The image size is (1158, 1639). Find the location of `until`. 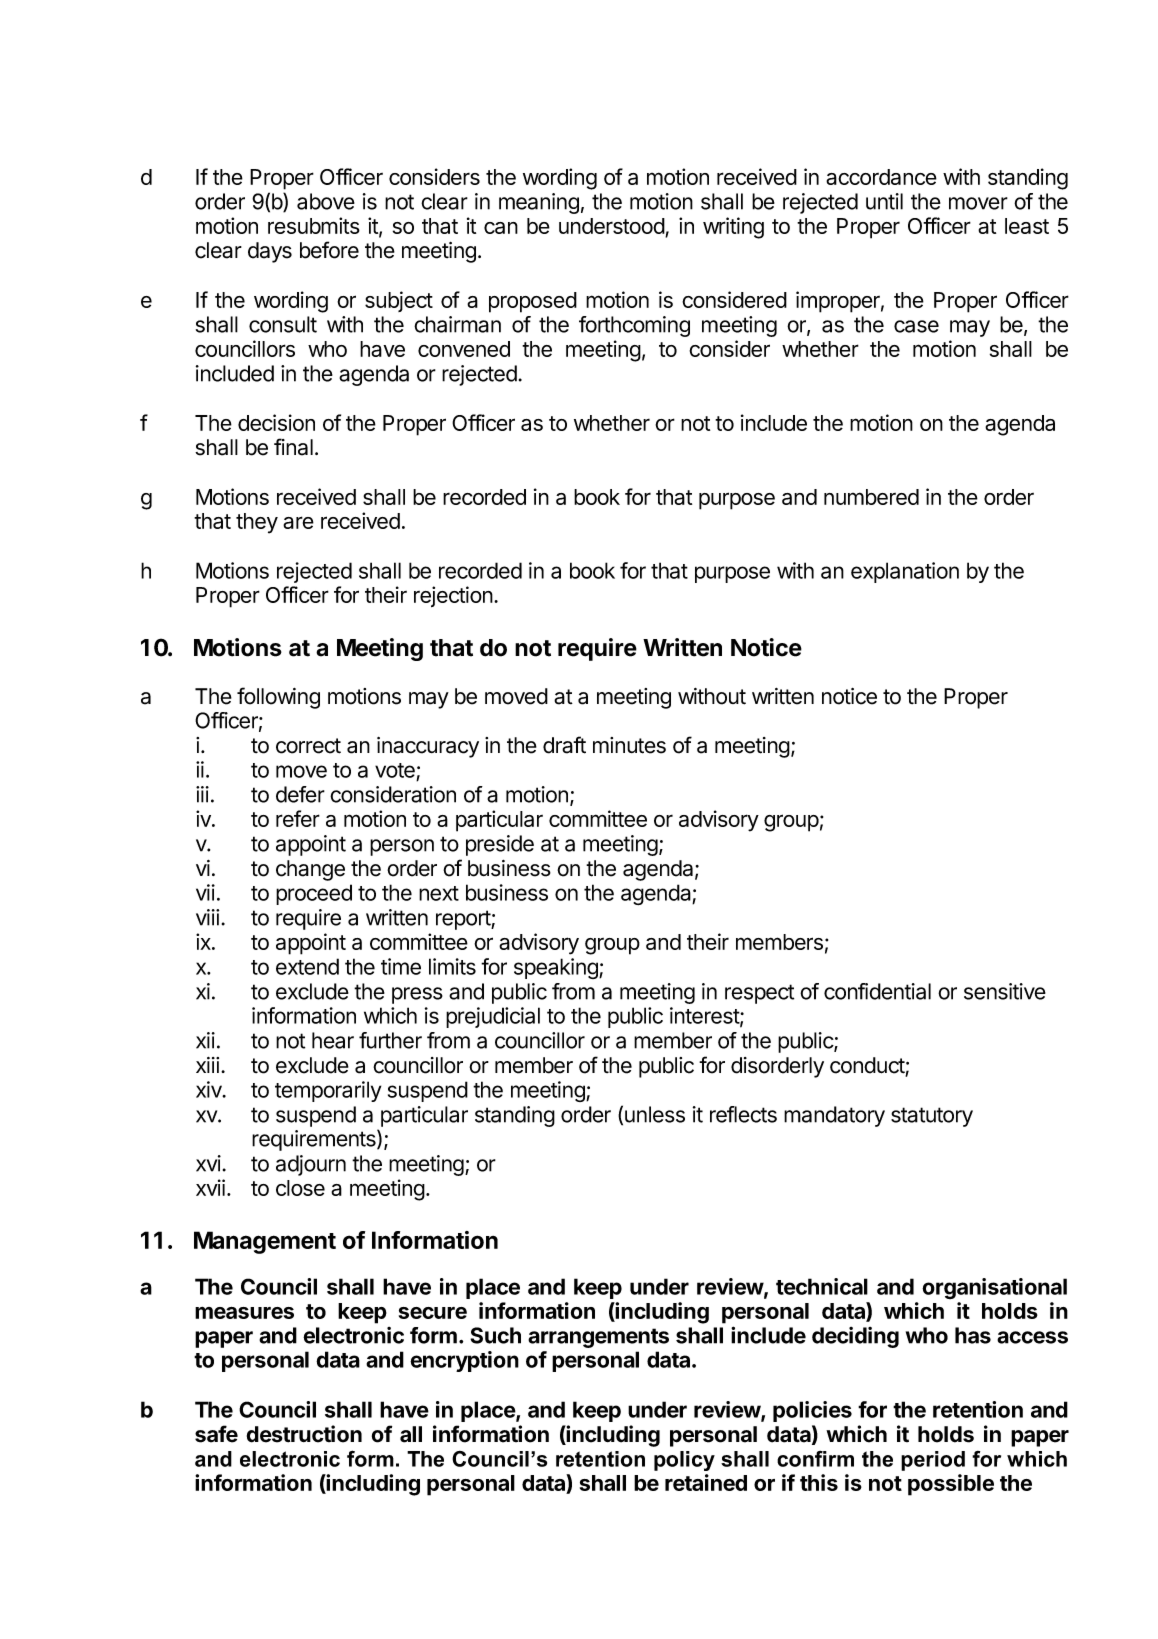

until is located at coordinates (884, 201).
